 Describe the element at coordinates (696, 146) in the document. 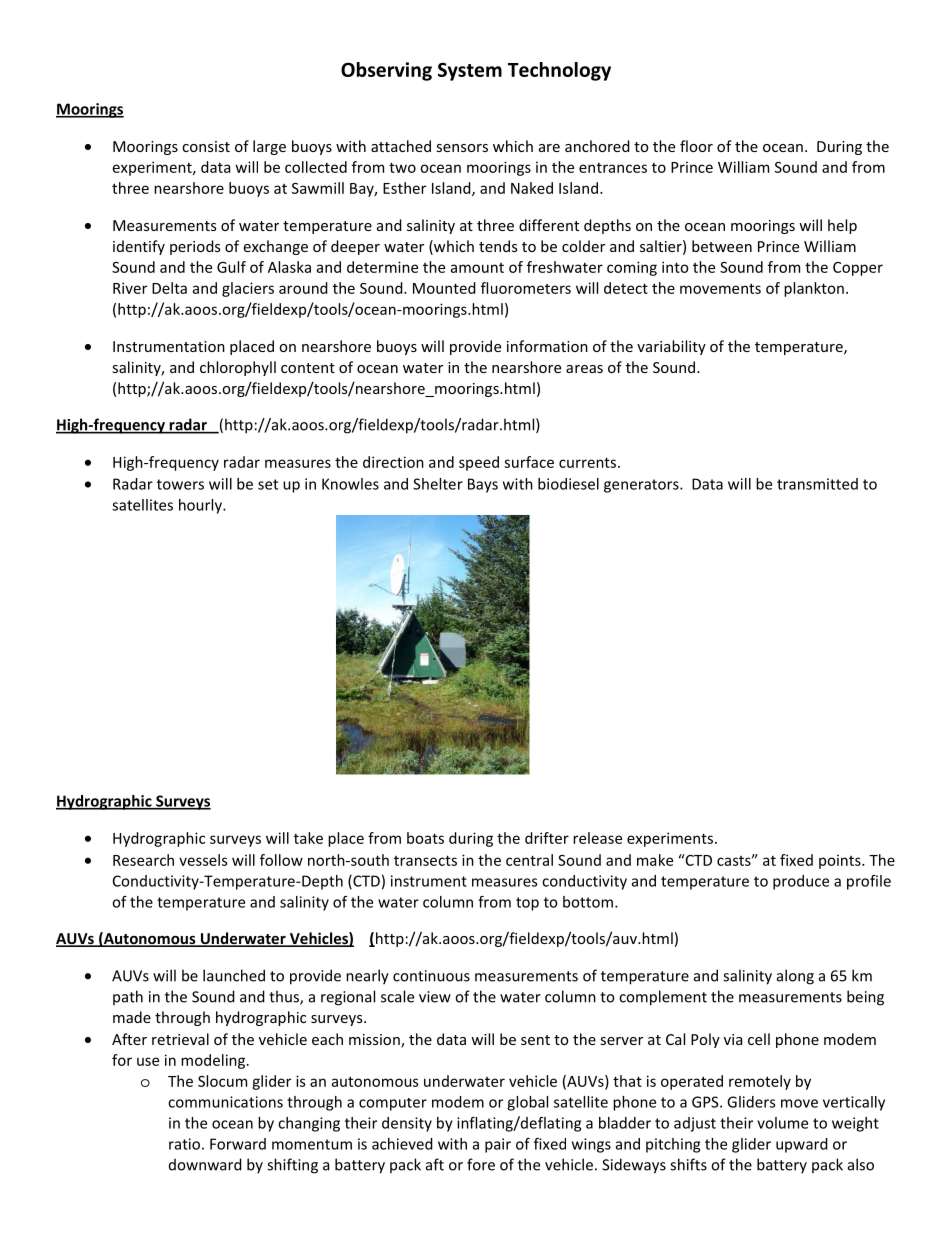

I see `floor` at that location.
